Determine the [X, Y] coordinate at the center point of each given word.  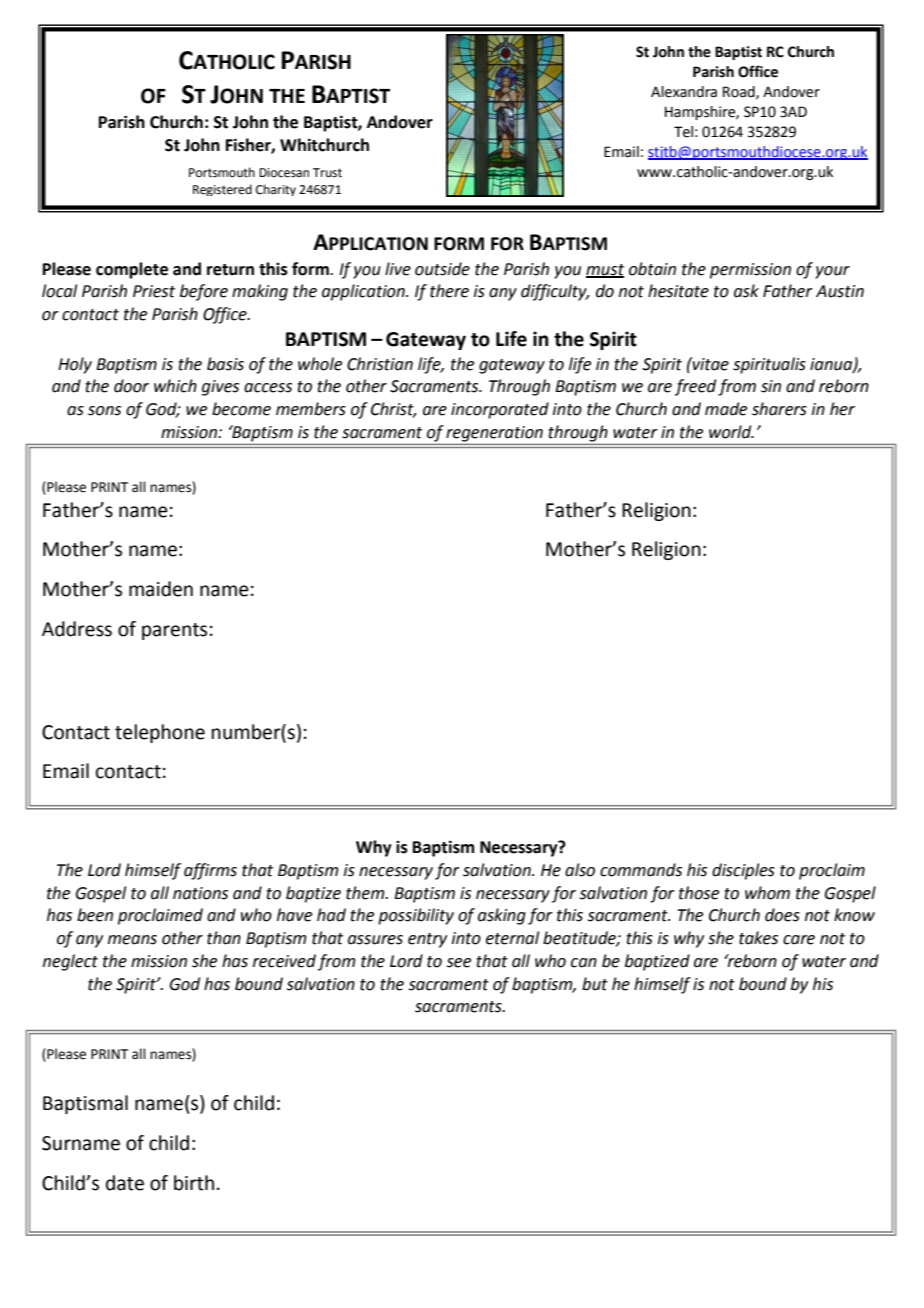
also [580, 870]
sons [104, 411]
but [595, 984]
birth [194, 1183]
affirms [210, 871]
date [125, 1183]
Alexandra [684, 92]
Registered [222, 190]
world [731, 432]
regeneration [494, 434]
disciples [743, 871]
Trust [327, 173]
